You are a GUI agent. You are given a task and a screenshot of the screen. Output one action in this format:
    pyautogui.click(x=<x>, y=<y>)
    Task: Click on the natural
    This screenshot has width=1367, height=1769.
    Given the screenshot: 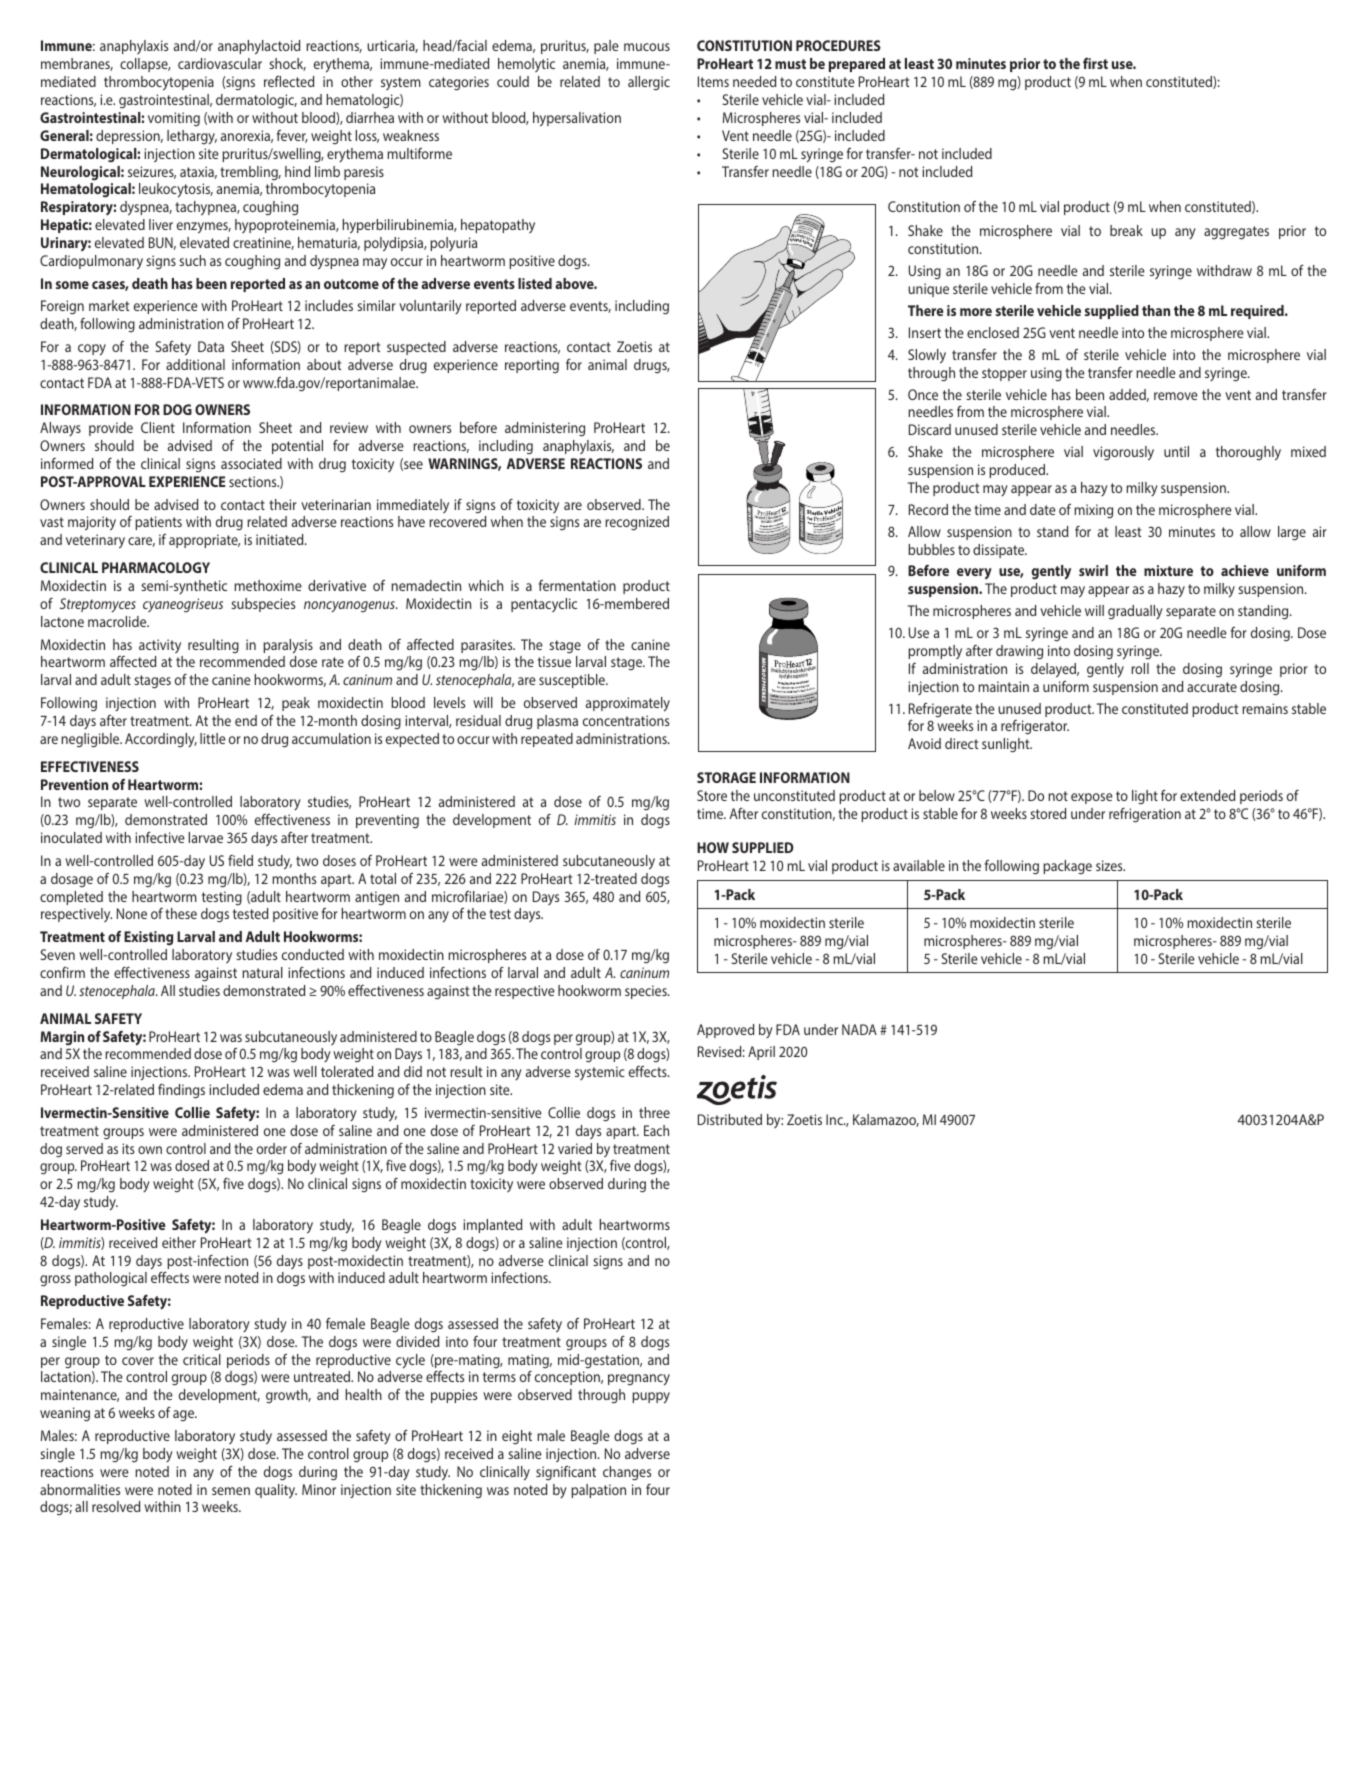 What is the action you would take?
    pyautogui.click(x=262, y=972)
